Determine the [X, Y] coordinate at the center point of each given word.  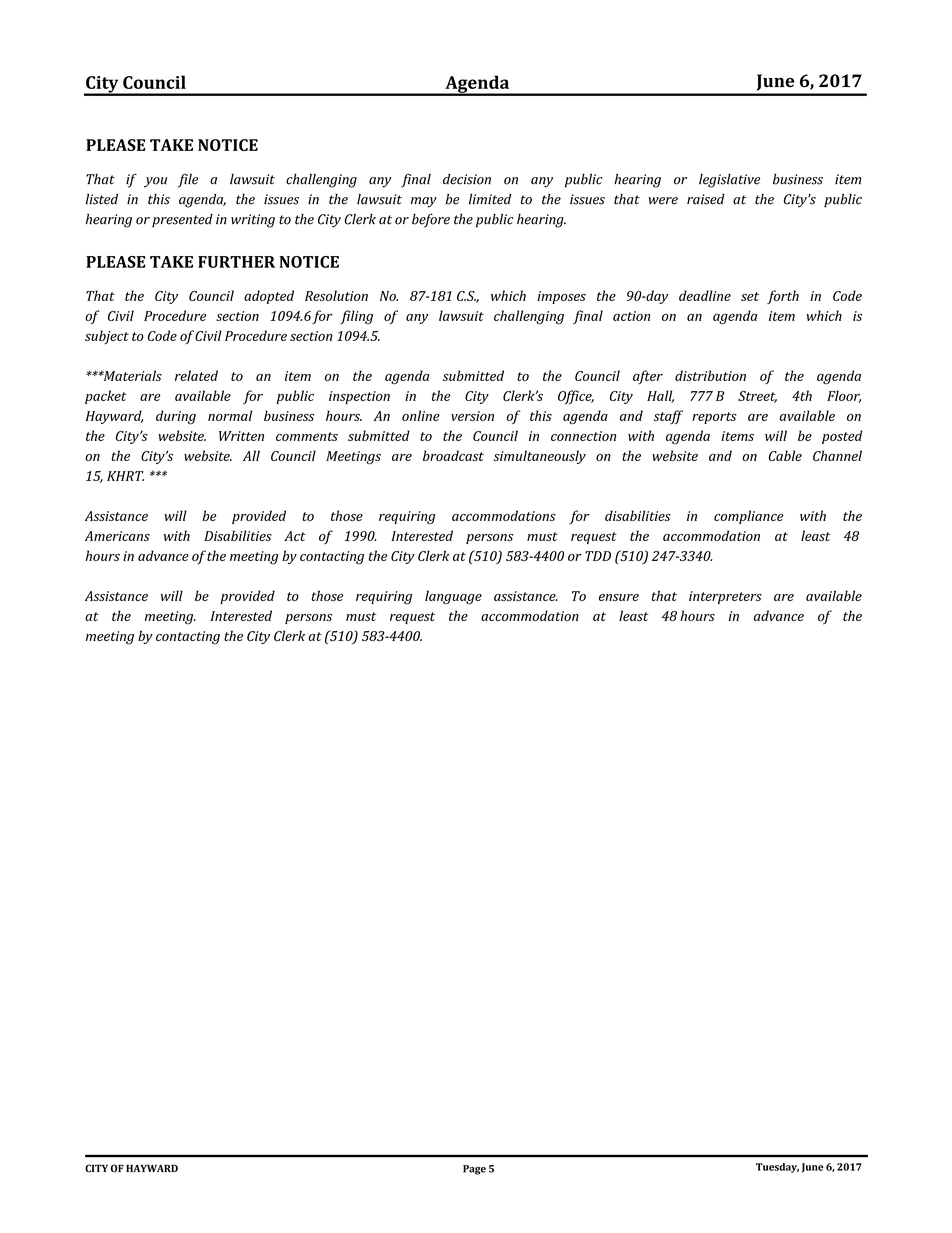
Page [474, 1170]
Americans [117, 536]
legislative [729, 181]
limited [490, 199]
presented [182, 221]
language [453, 597]
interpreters [725, 597]
